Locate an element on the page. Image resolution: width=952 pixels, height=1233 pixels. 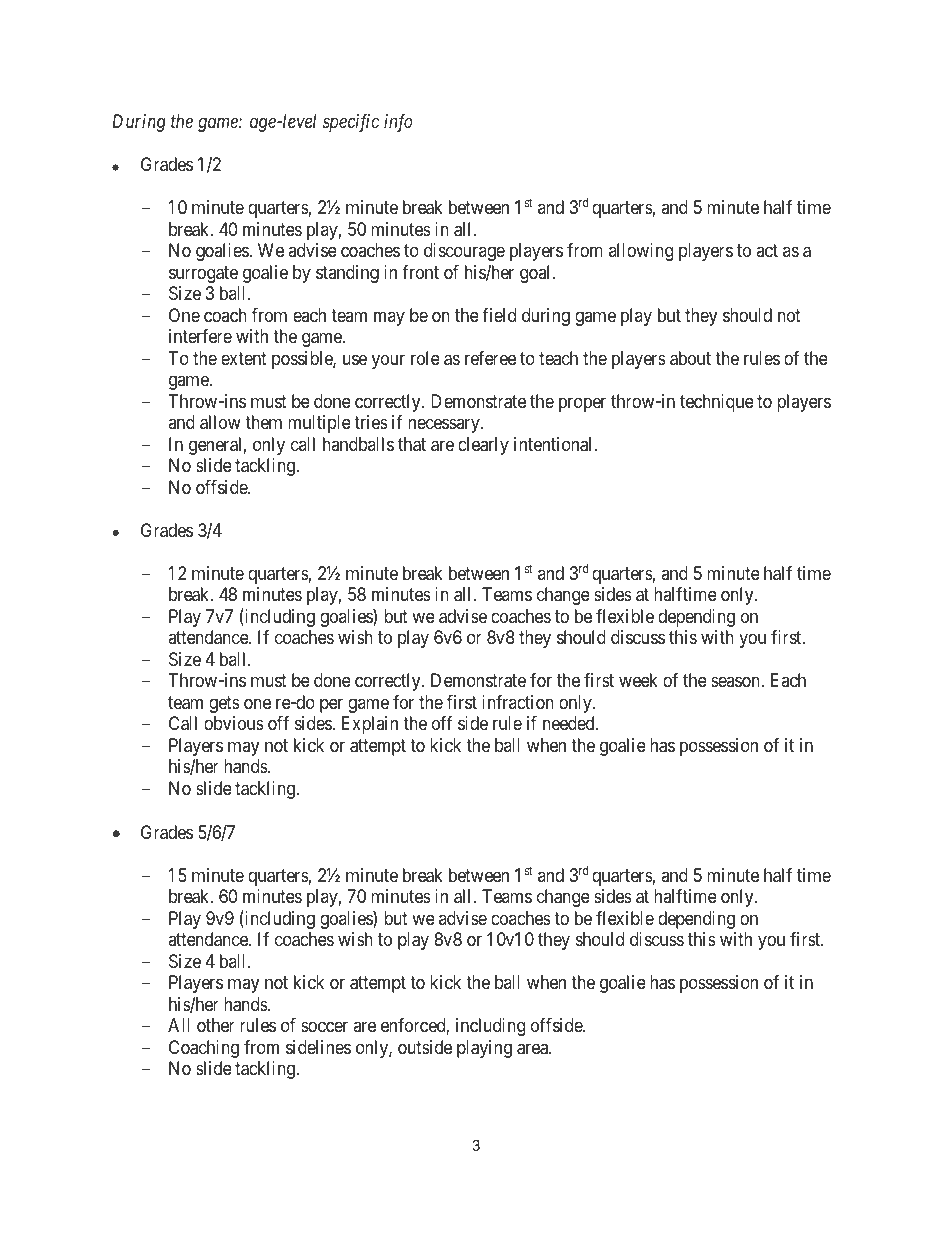
obvious is located at coordinates (234, 723).
